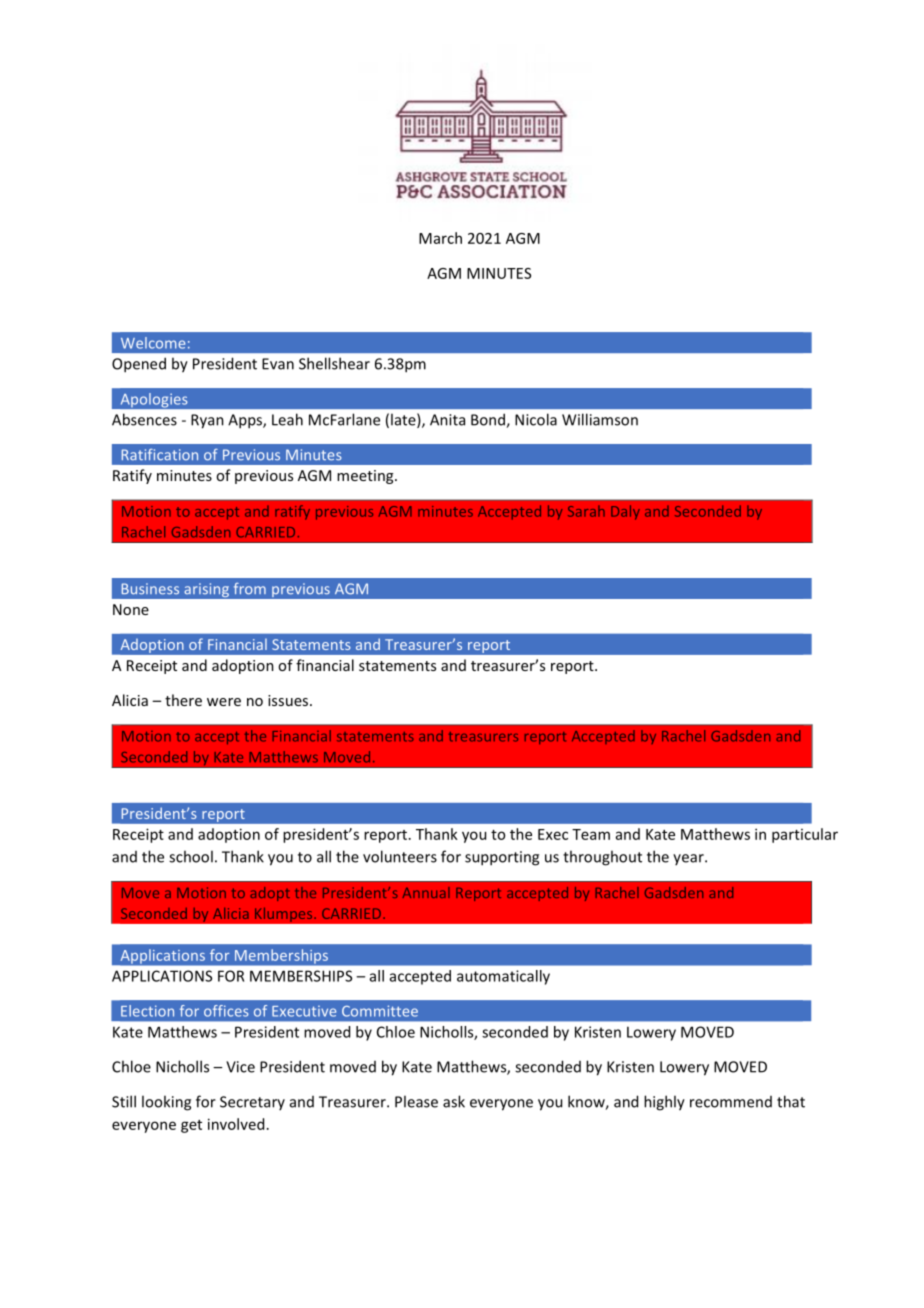 The width and height of the screenshot is (924, 1308). What do you see at coordinates (166, 1103) in the screenshot?
I see `looking` at bounding box center [166, 1103].
